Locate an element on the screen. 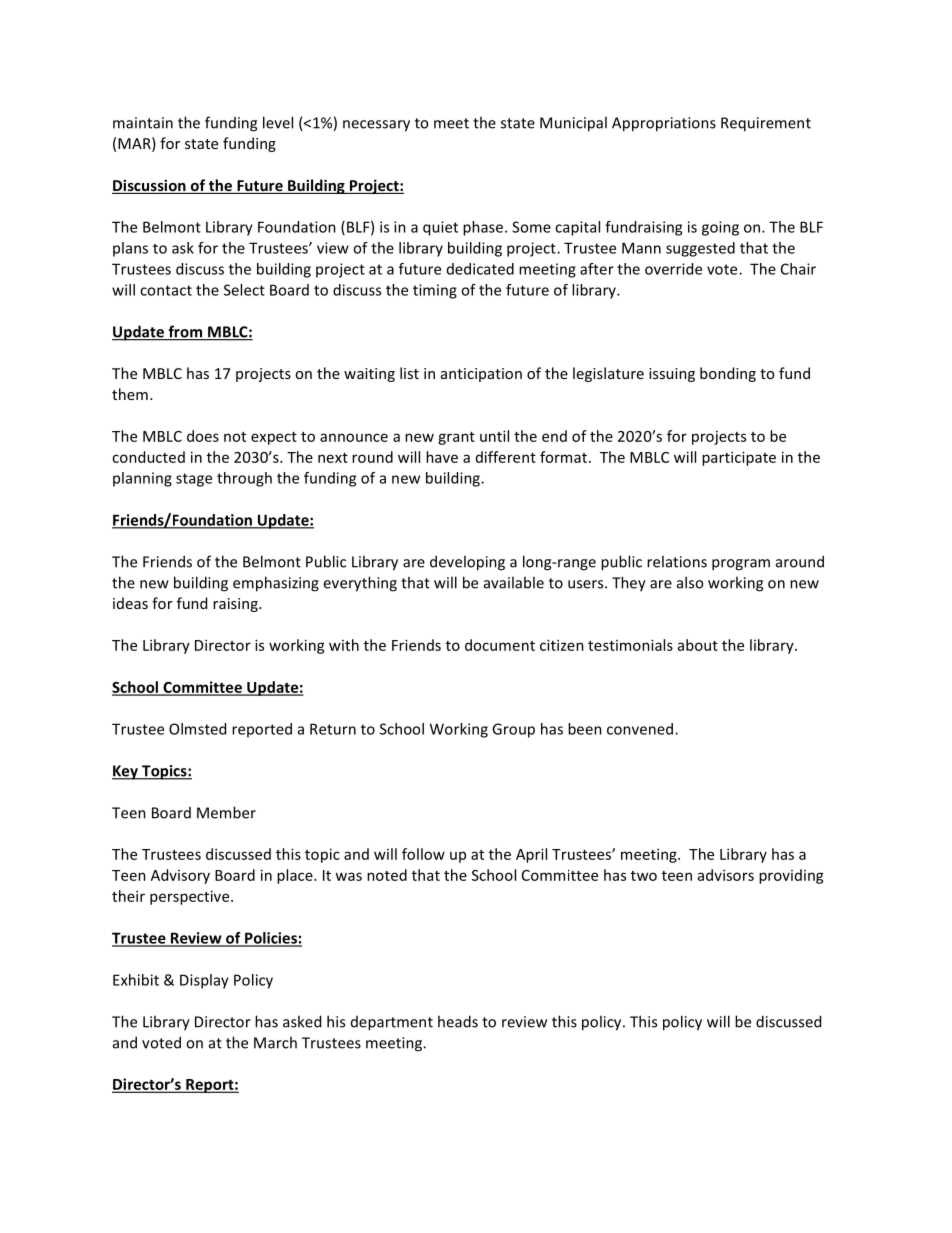 Image resolution: width=952 pixels, height=1233 pixels. have is located at coordinates (442, 457).
